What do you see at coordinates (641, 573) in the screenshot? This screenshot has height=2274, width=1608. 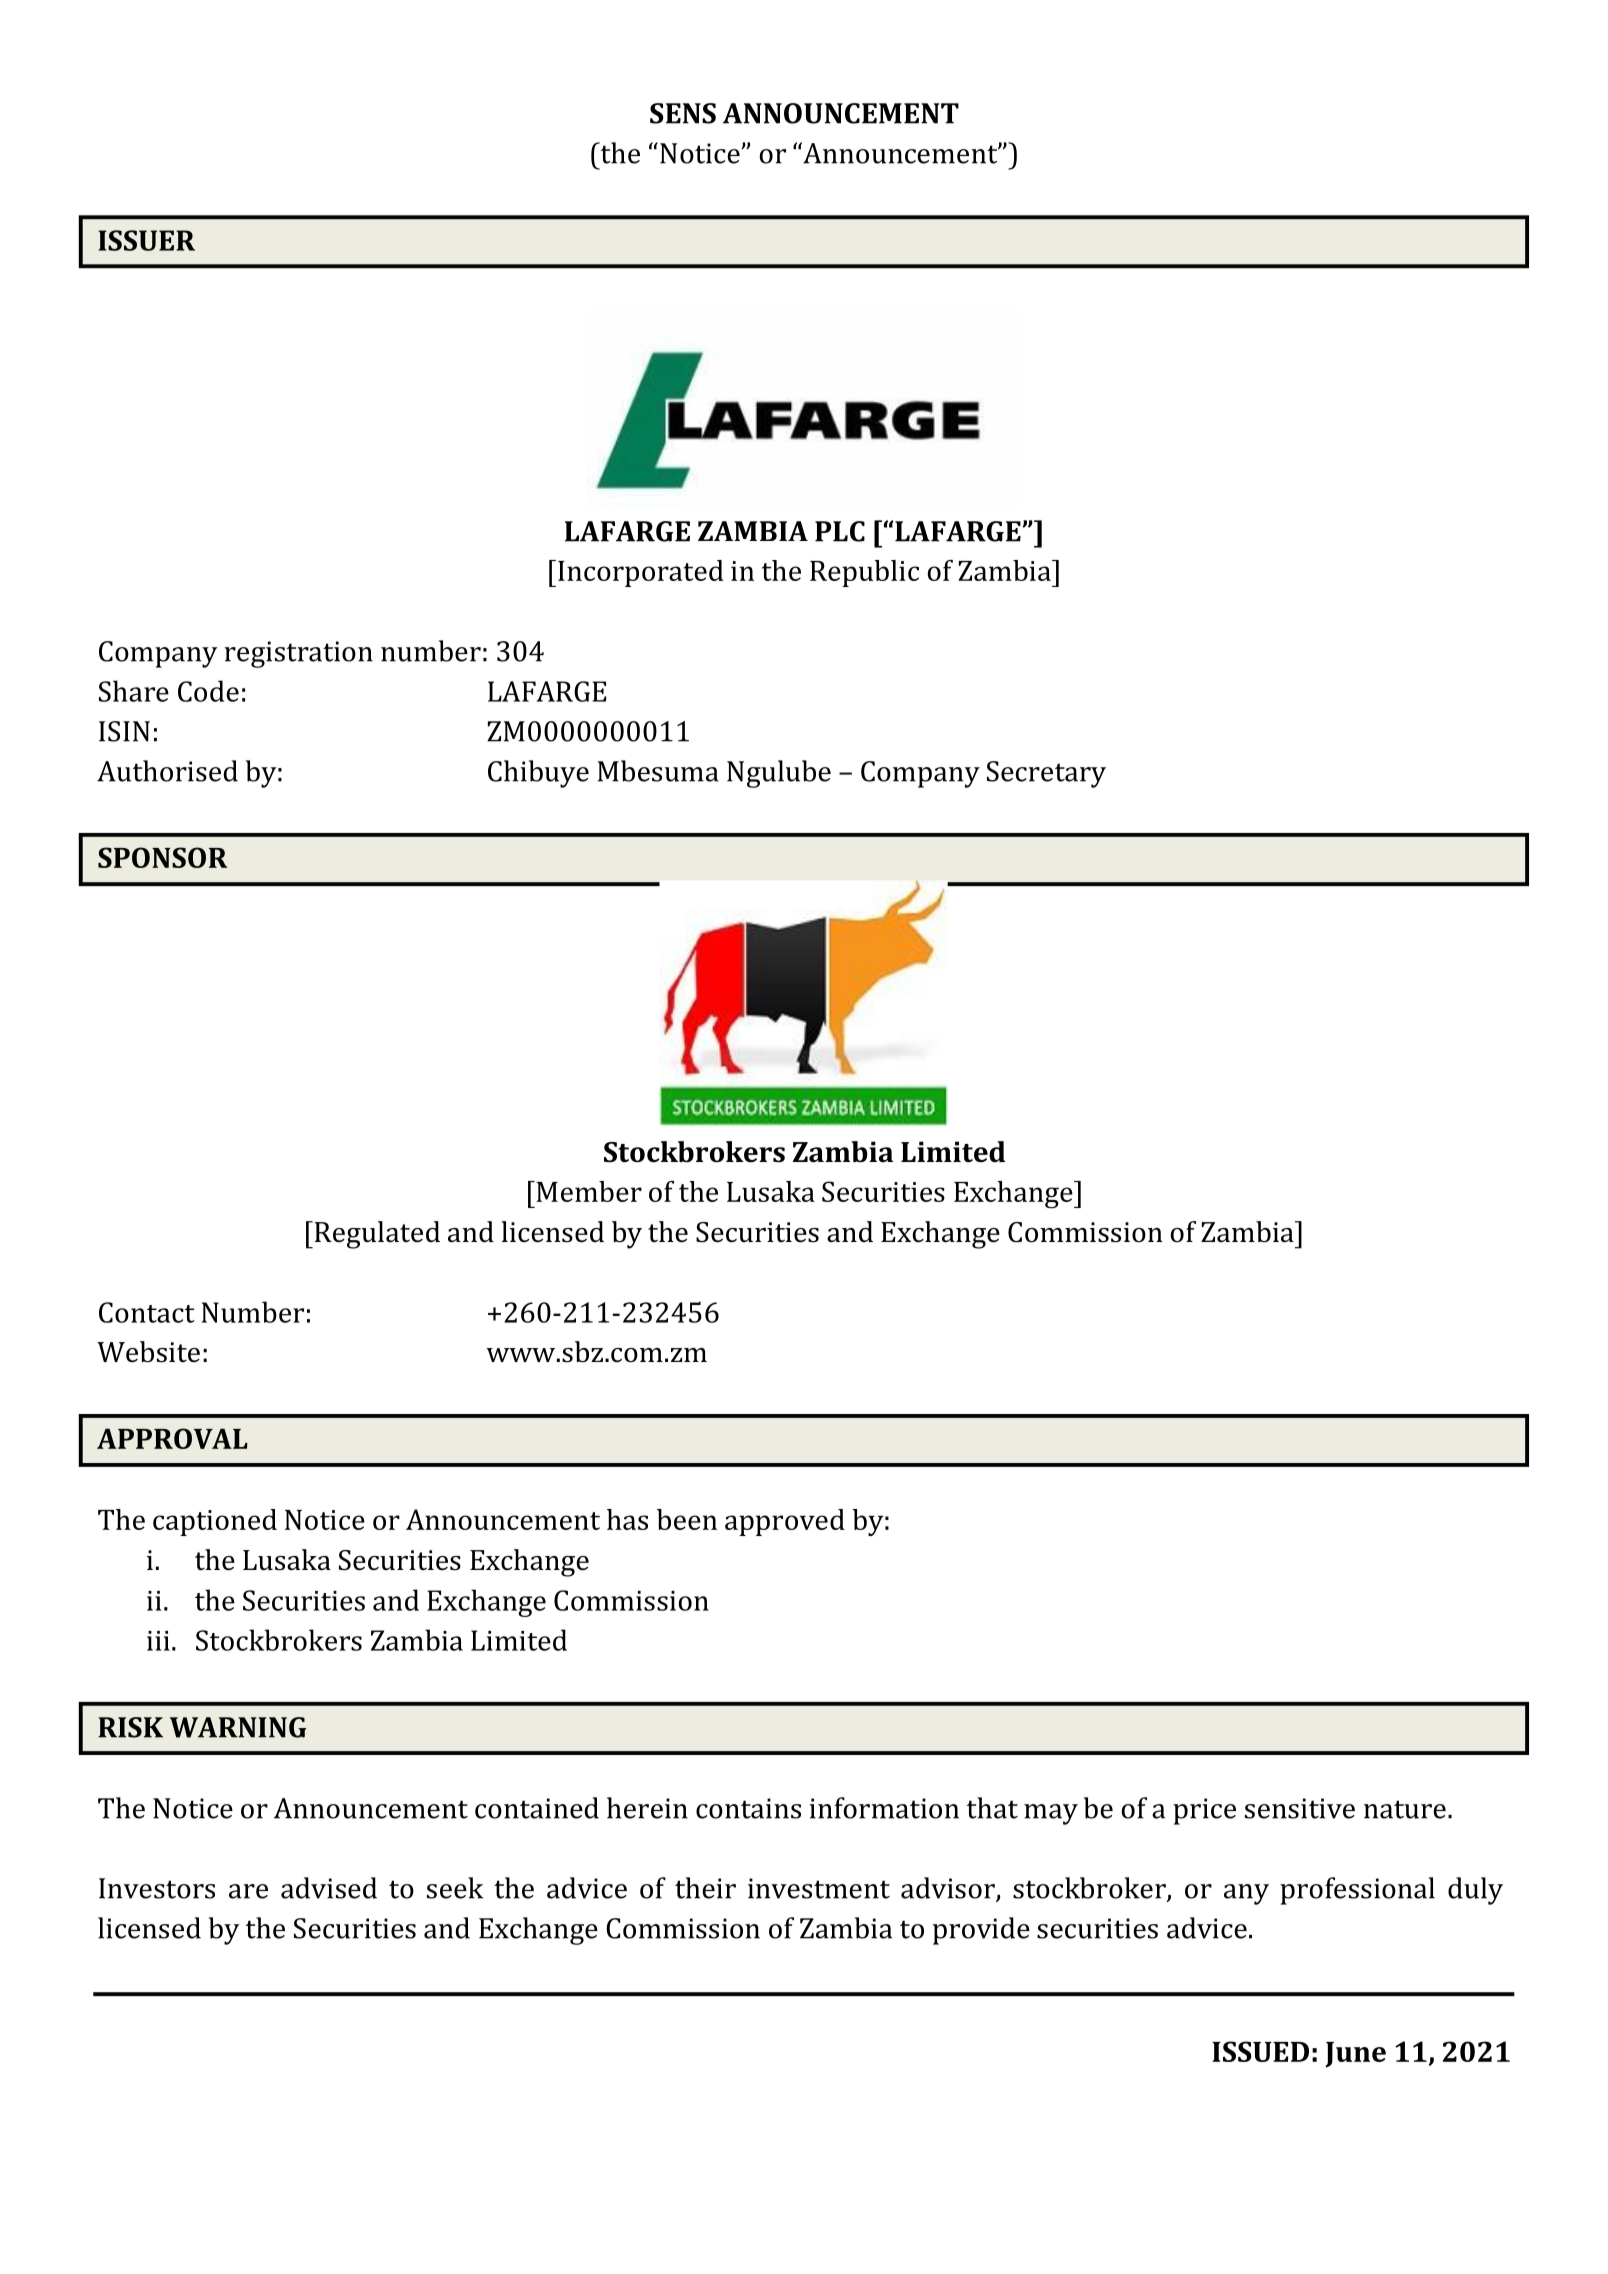 I see `Incorporated` at bounding box center [641, 573].
